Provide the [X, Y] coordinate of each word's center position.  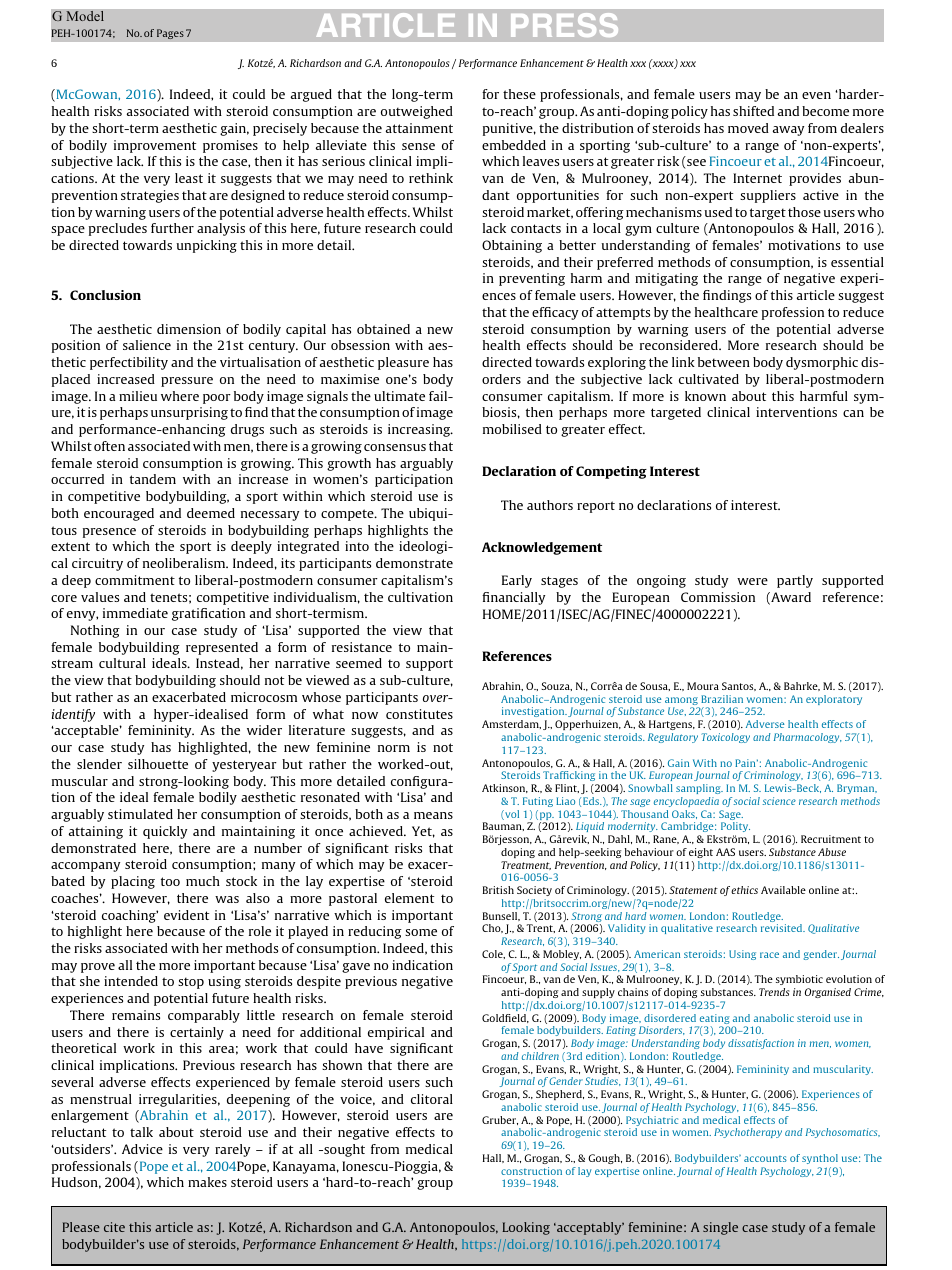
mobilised [512, 429]
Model [85, 16]
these [519, 94]
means [433, 815]
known [705, 396]
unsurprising [189, 413]
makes [207, 1182]
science [779, 801]
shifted [753, 111]
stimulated [140, 814]
